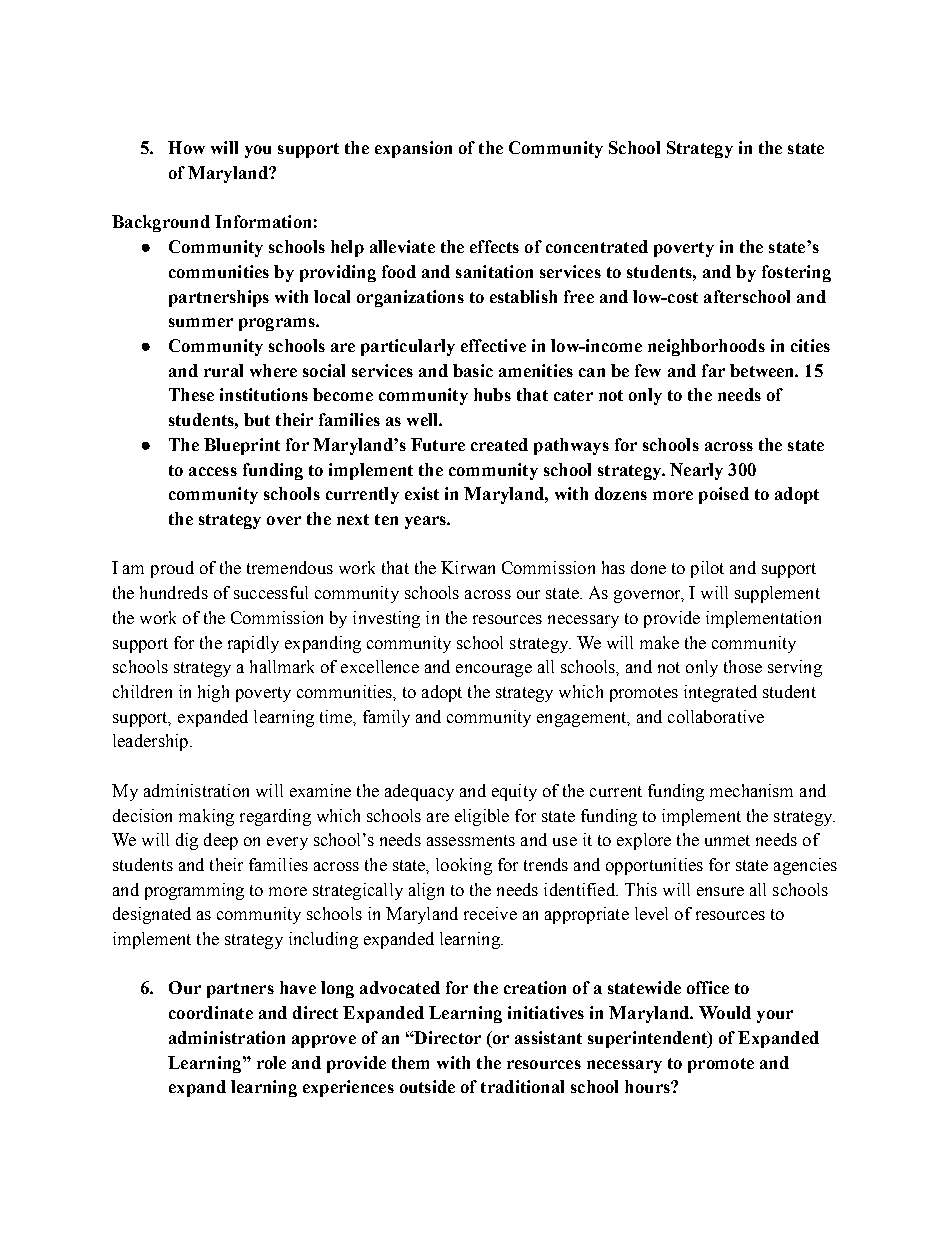  What do you see at coordinates (271, 1062) in the page?
I see `role` at bounding box center [271, 1062].
